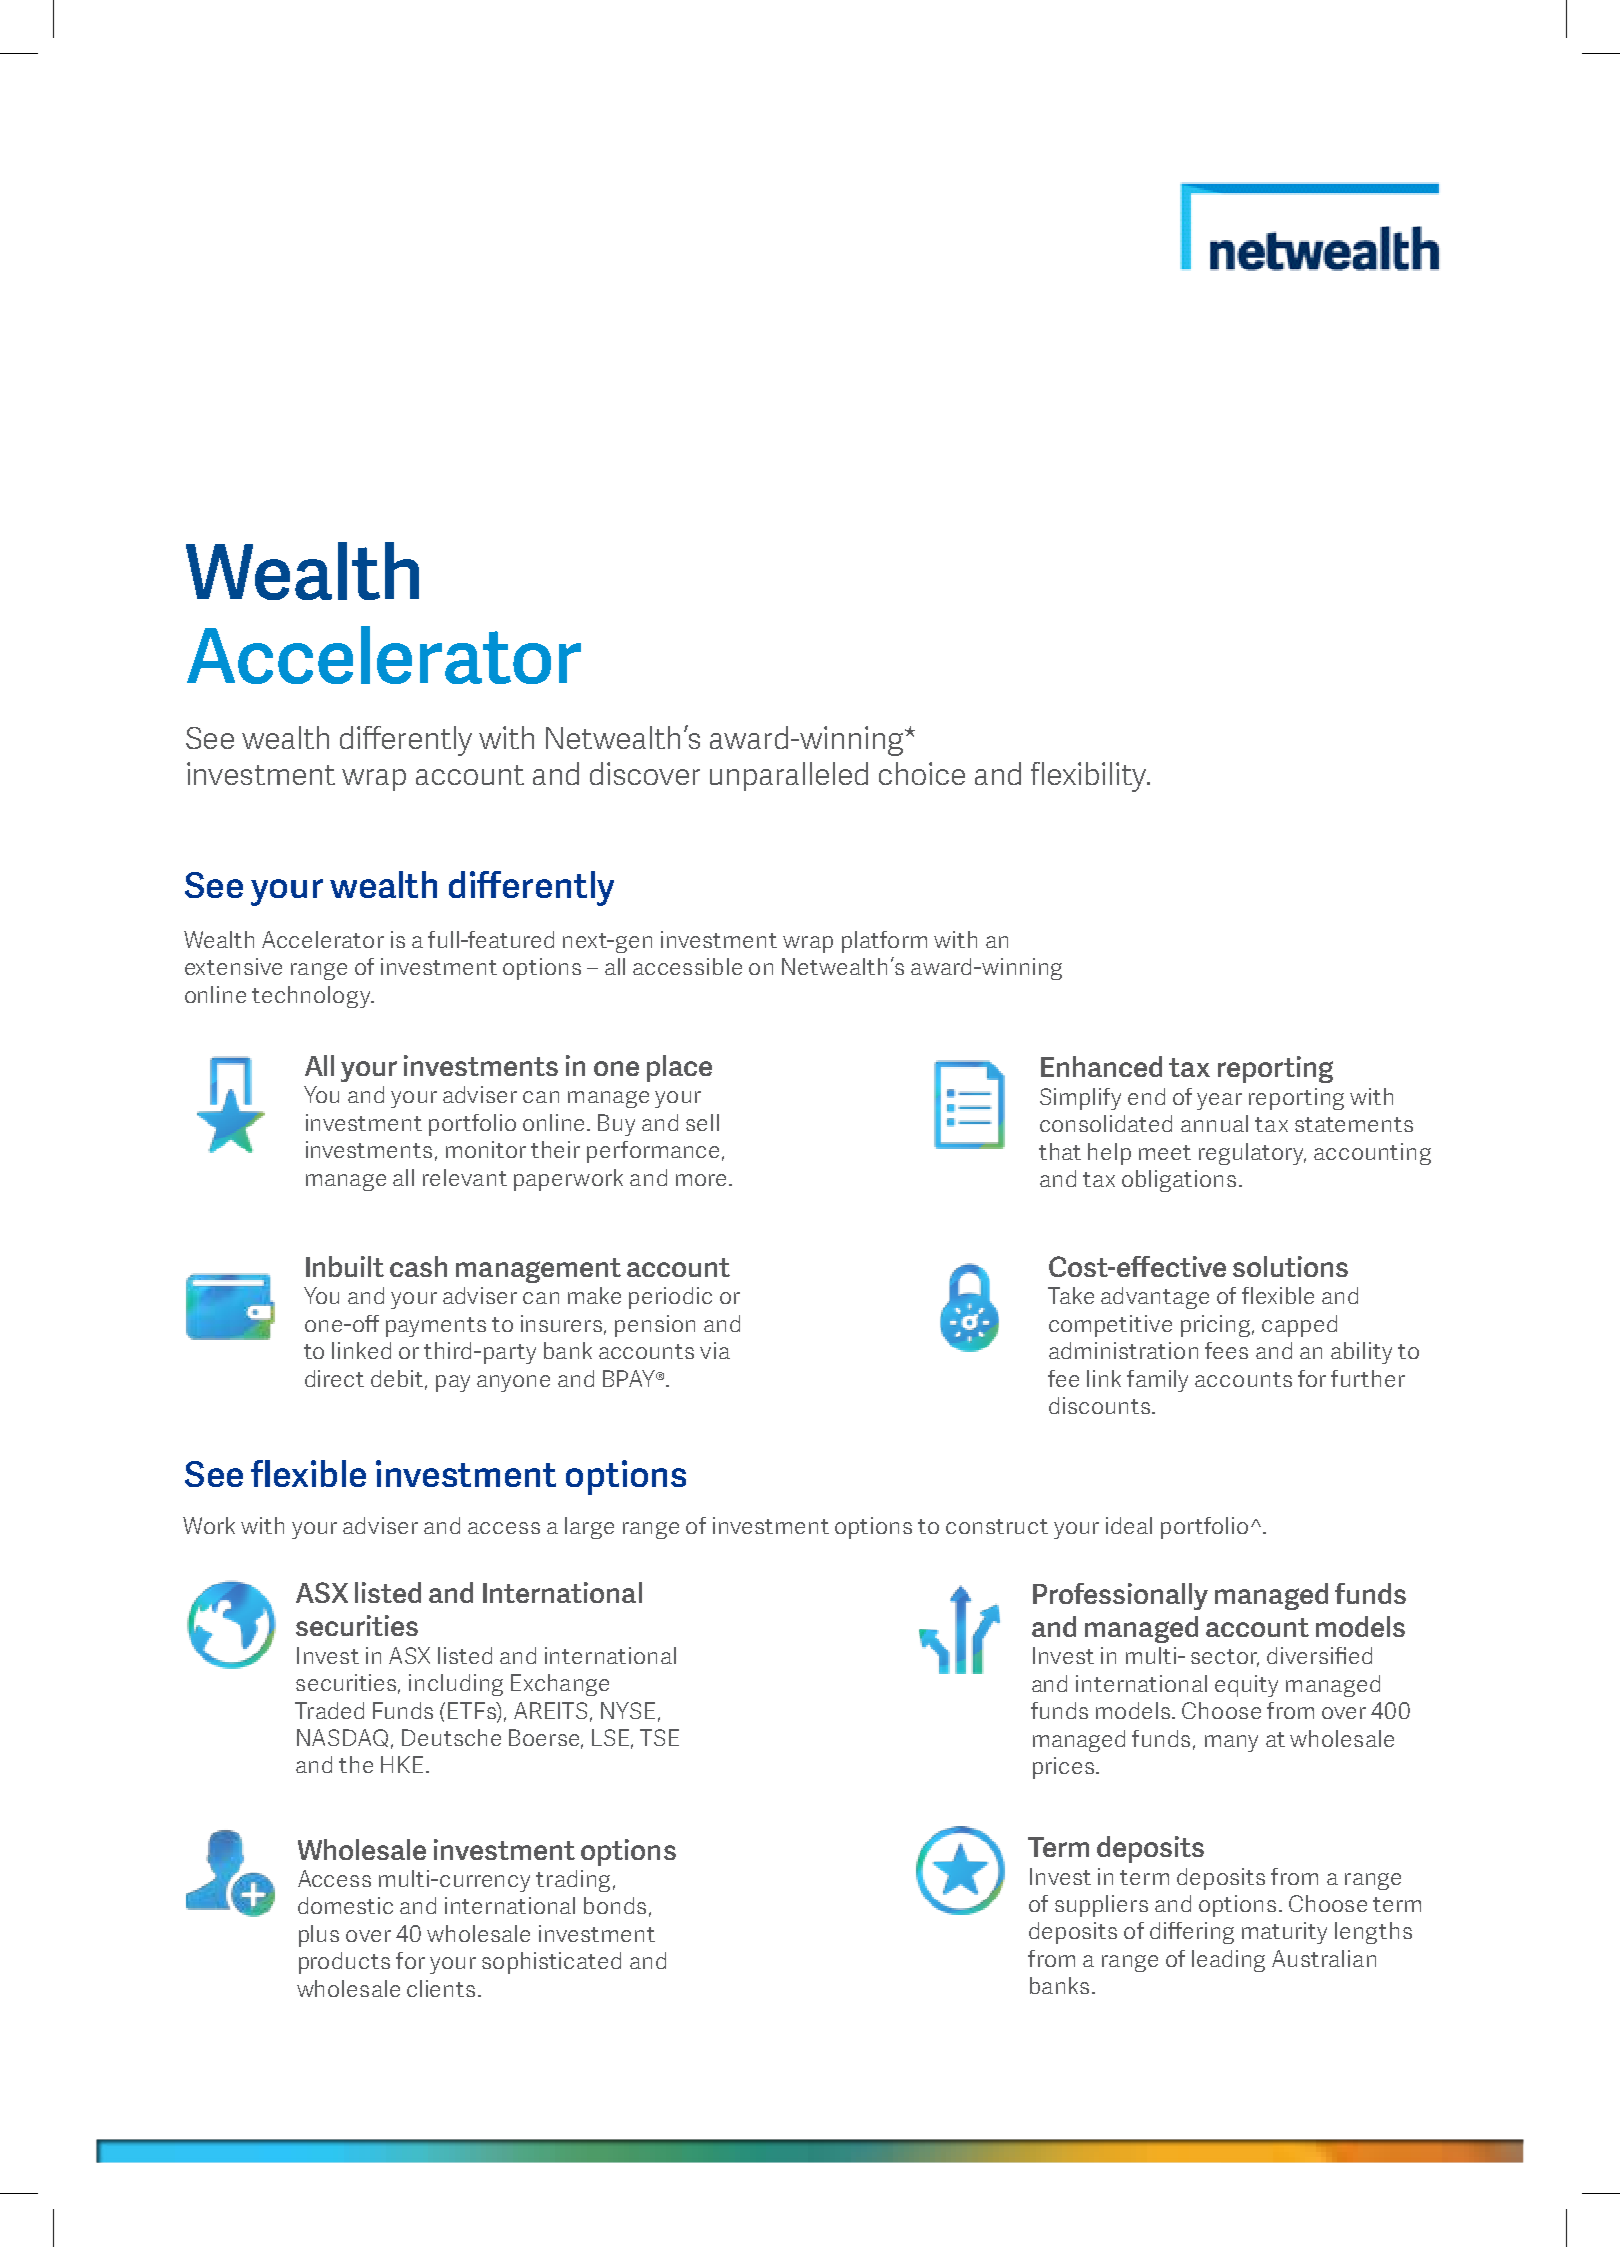 Image resolution: width=1620 pixels, height=2247 pixels. What do you see at coordinates (615, 1905) in the document?
I see `bonds` at bounding box center [615, 1905].
